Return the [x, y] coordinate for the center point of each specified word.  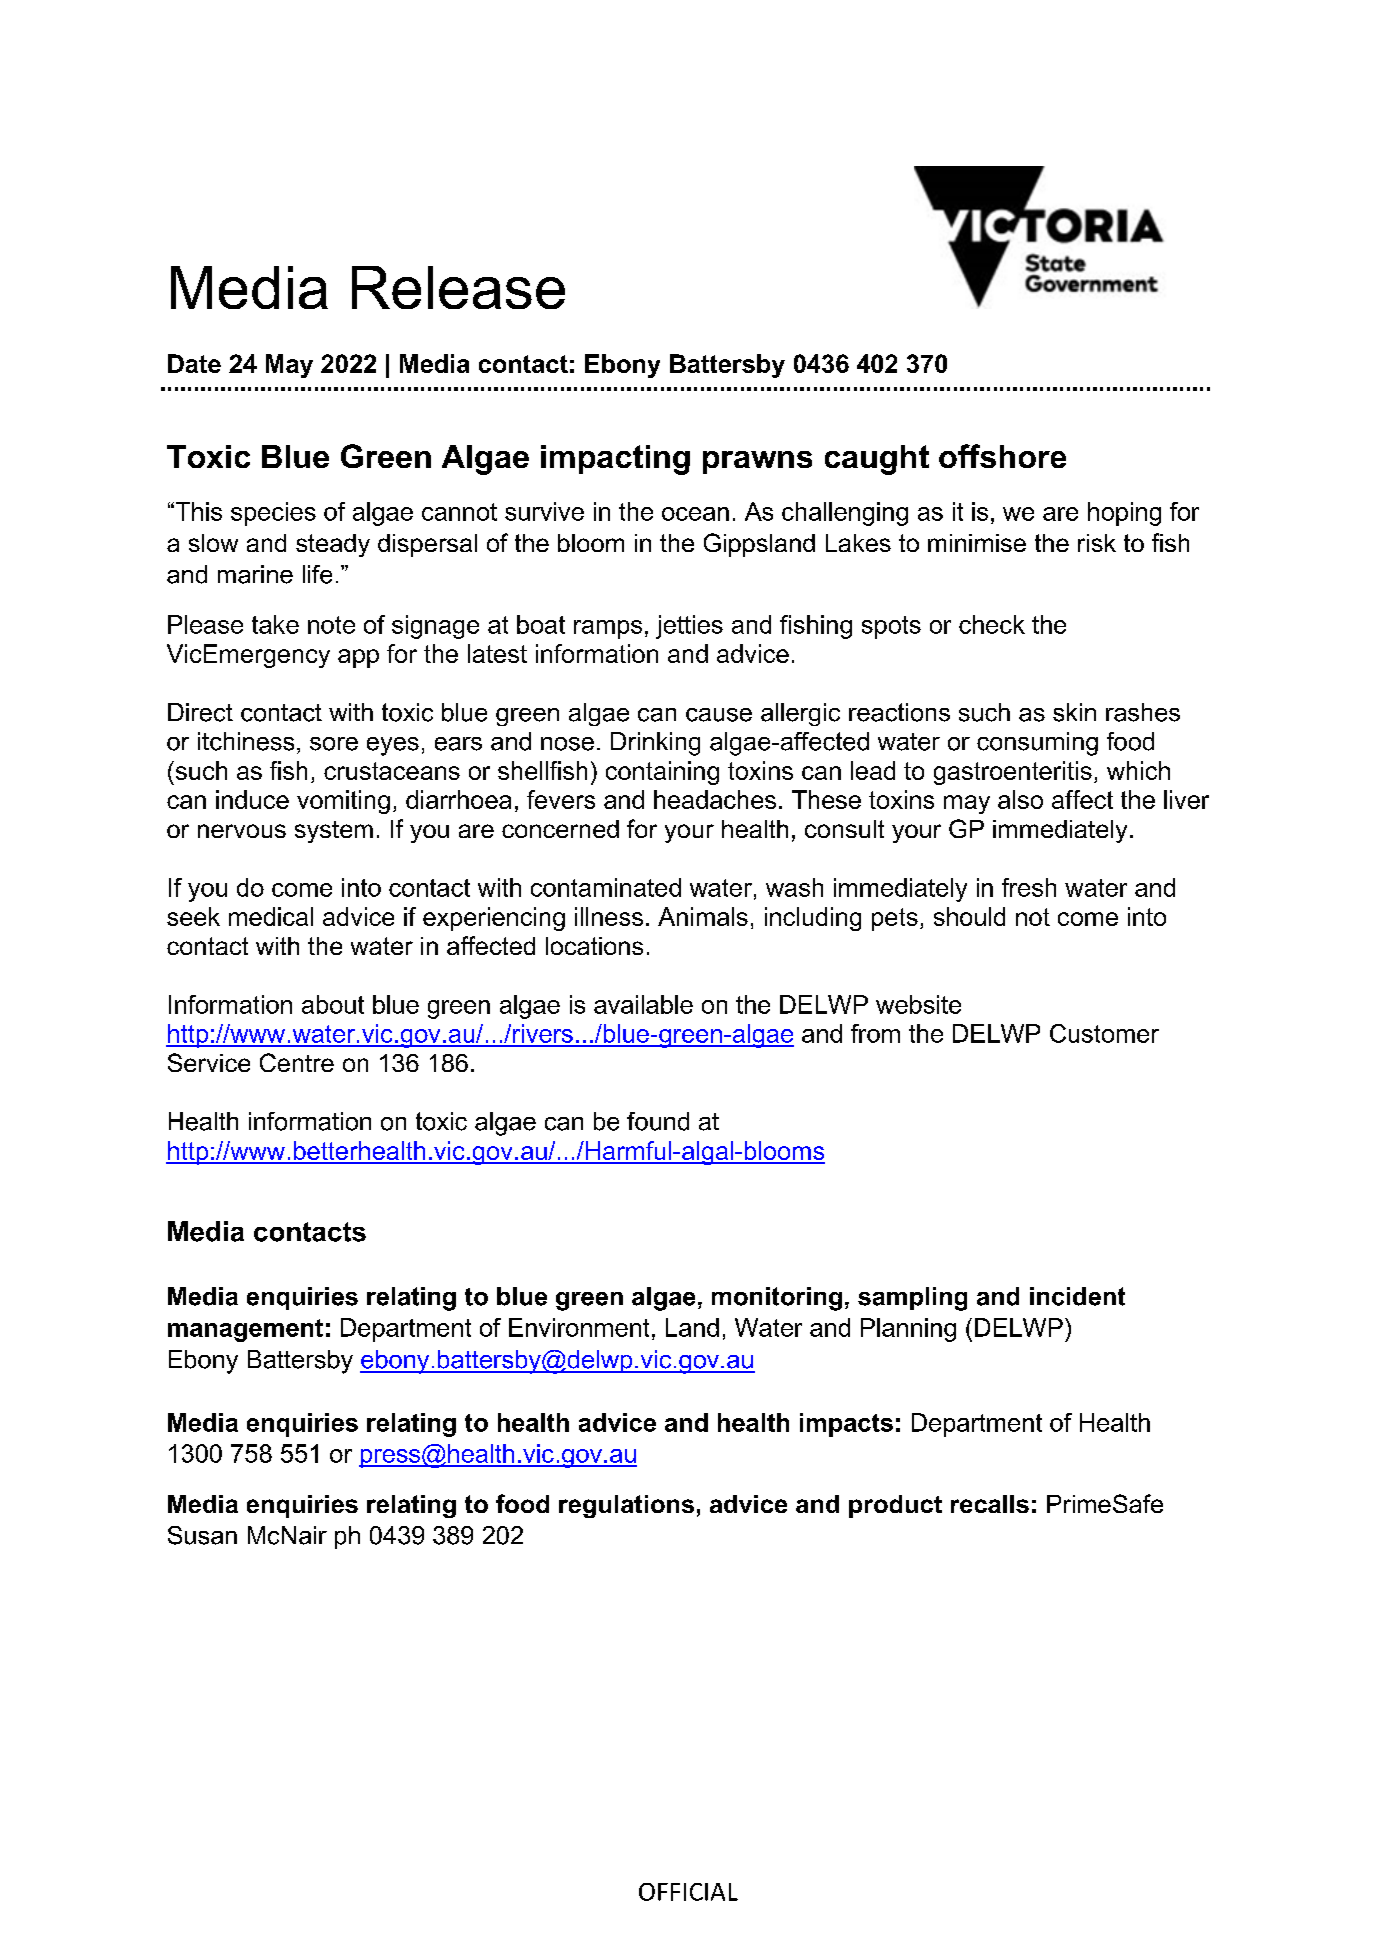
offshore [1002, 456]
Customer [1104, 1033]
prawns [757, 462]
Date [194, 363]
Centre [297, 1062]
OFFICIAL [688, 1892]
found [658, 1121]
